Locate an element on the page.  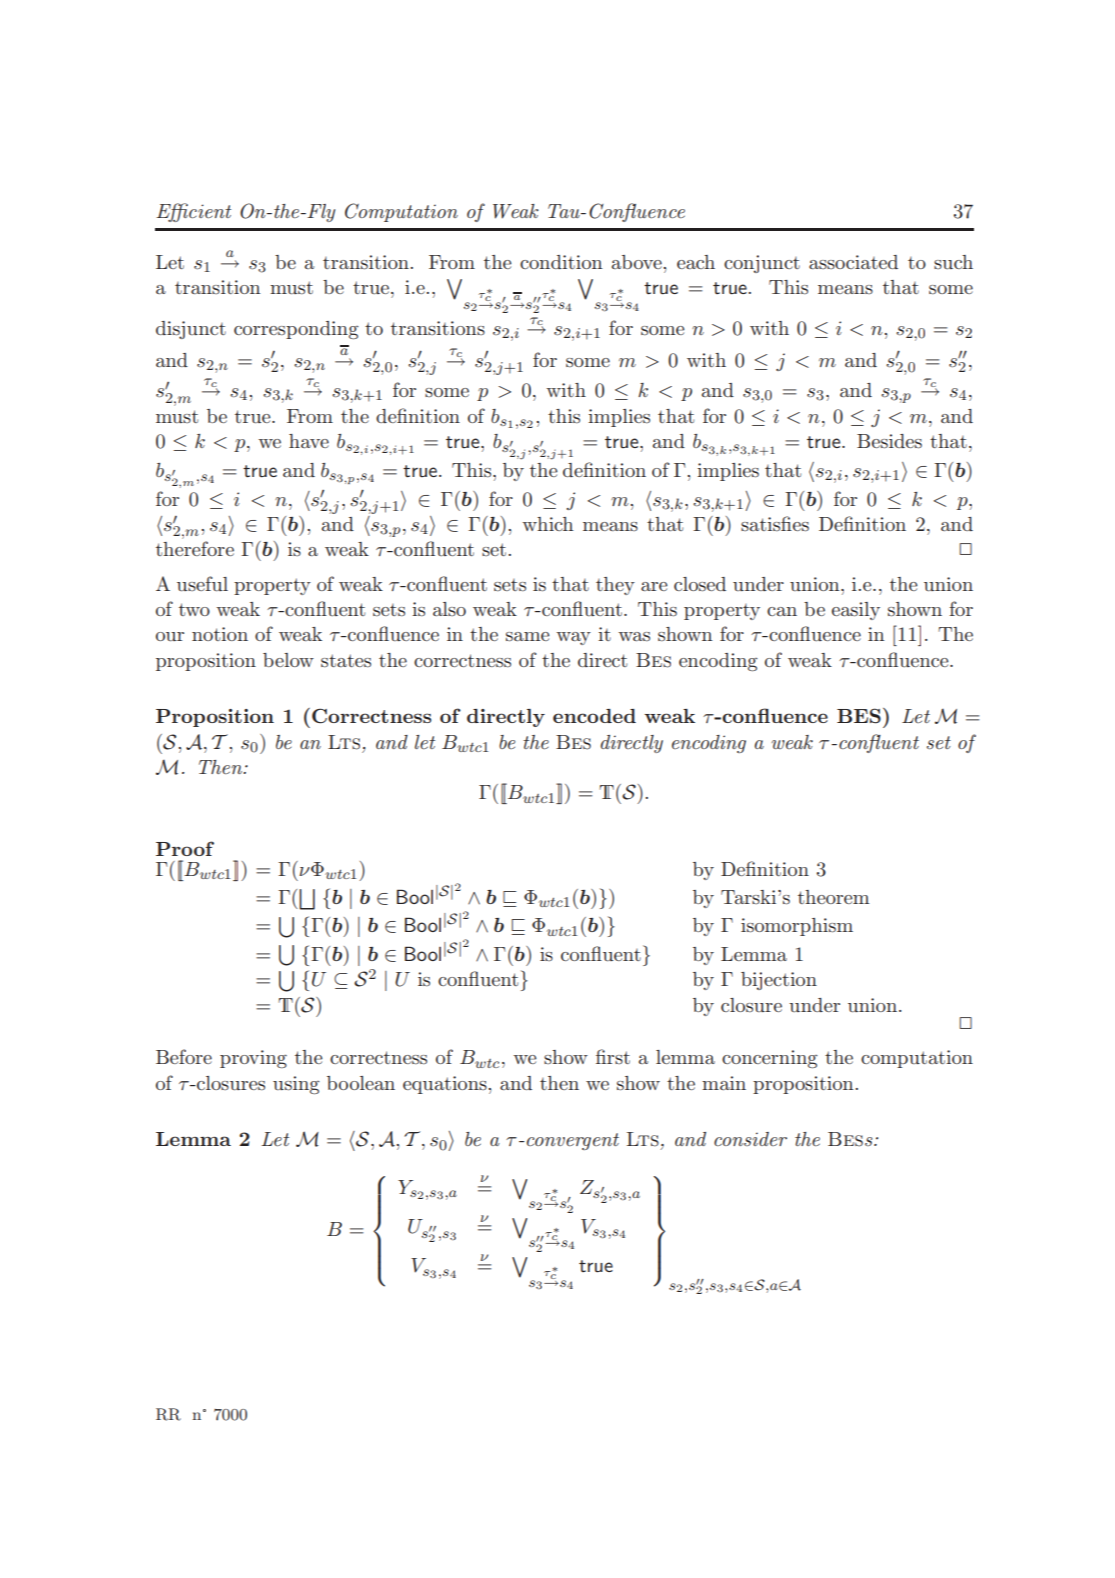
way is located at coordinates (573, 638).
